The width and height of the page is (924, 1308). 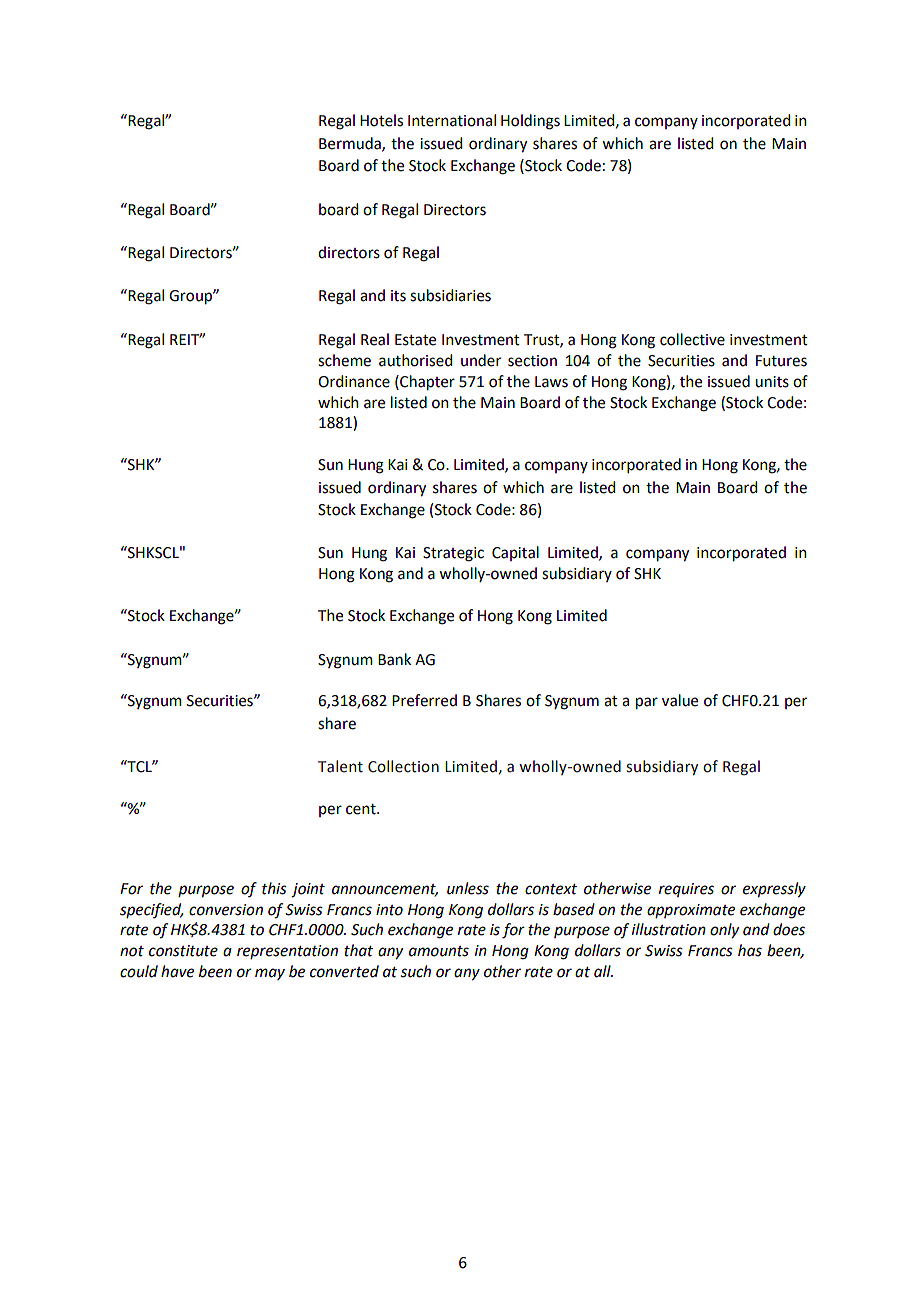 What do you see at coordinates (381, 120) in the page?
I see `Hotels` at bounding box center [381, 120].
